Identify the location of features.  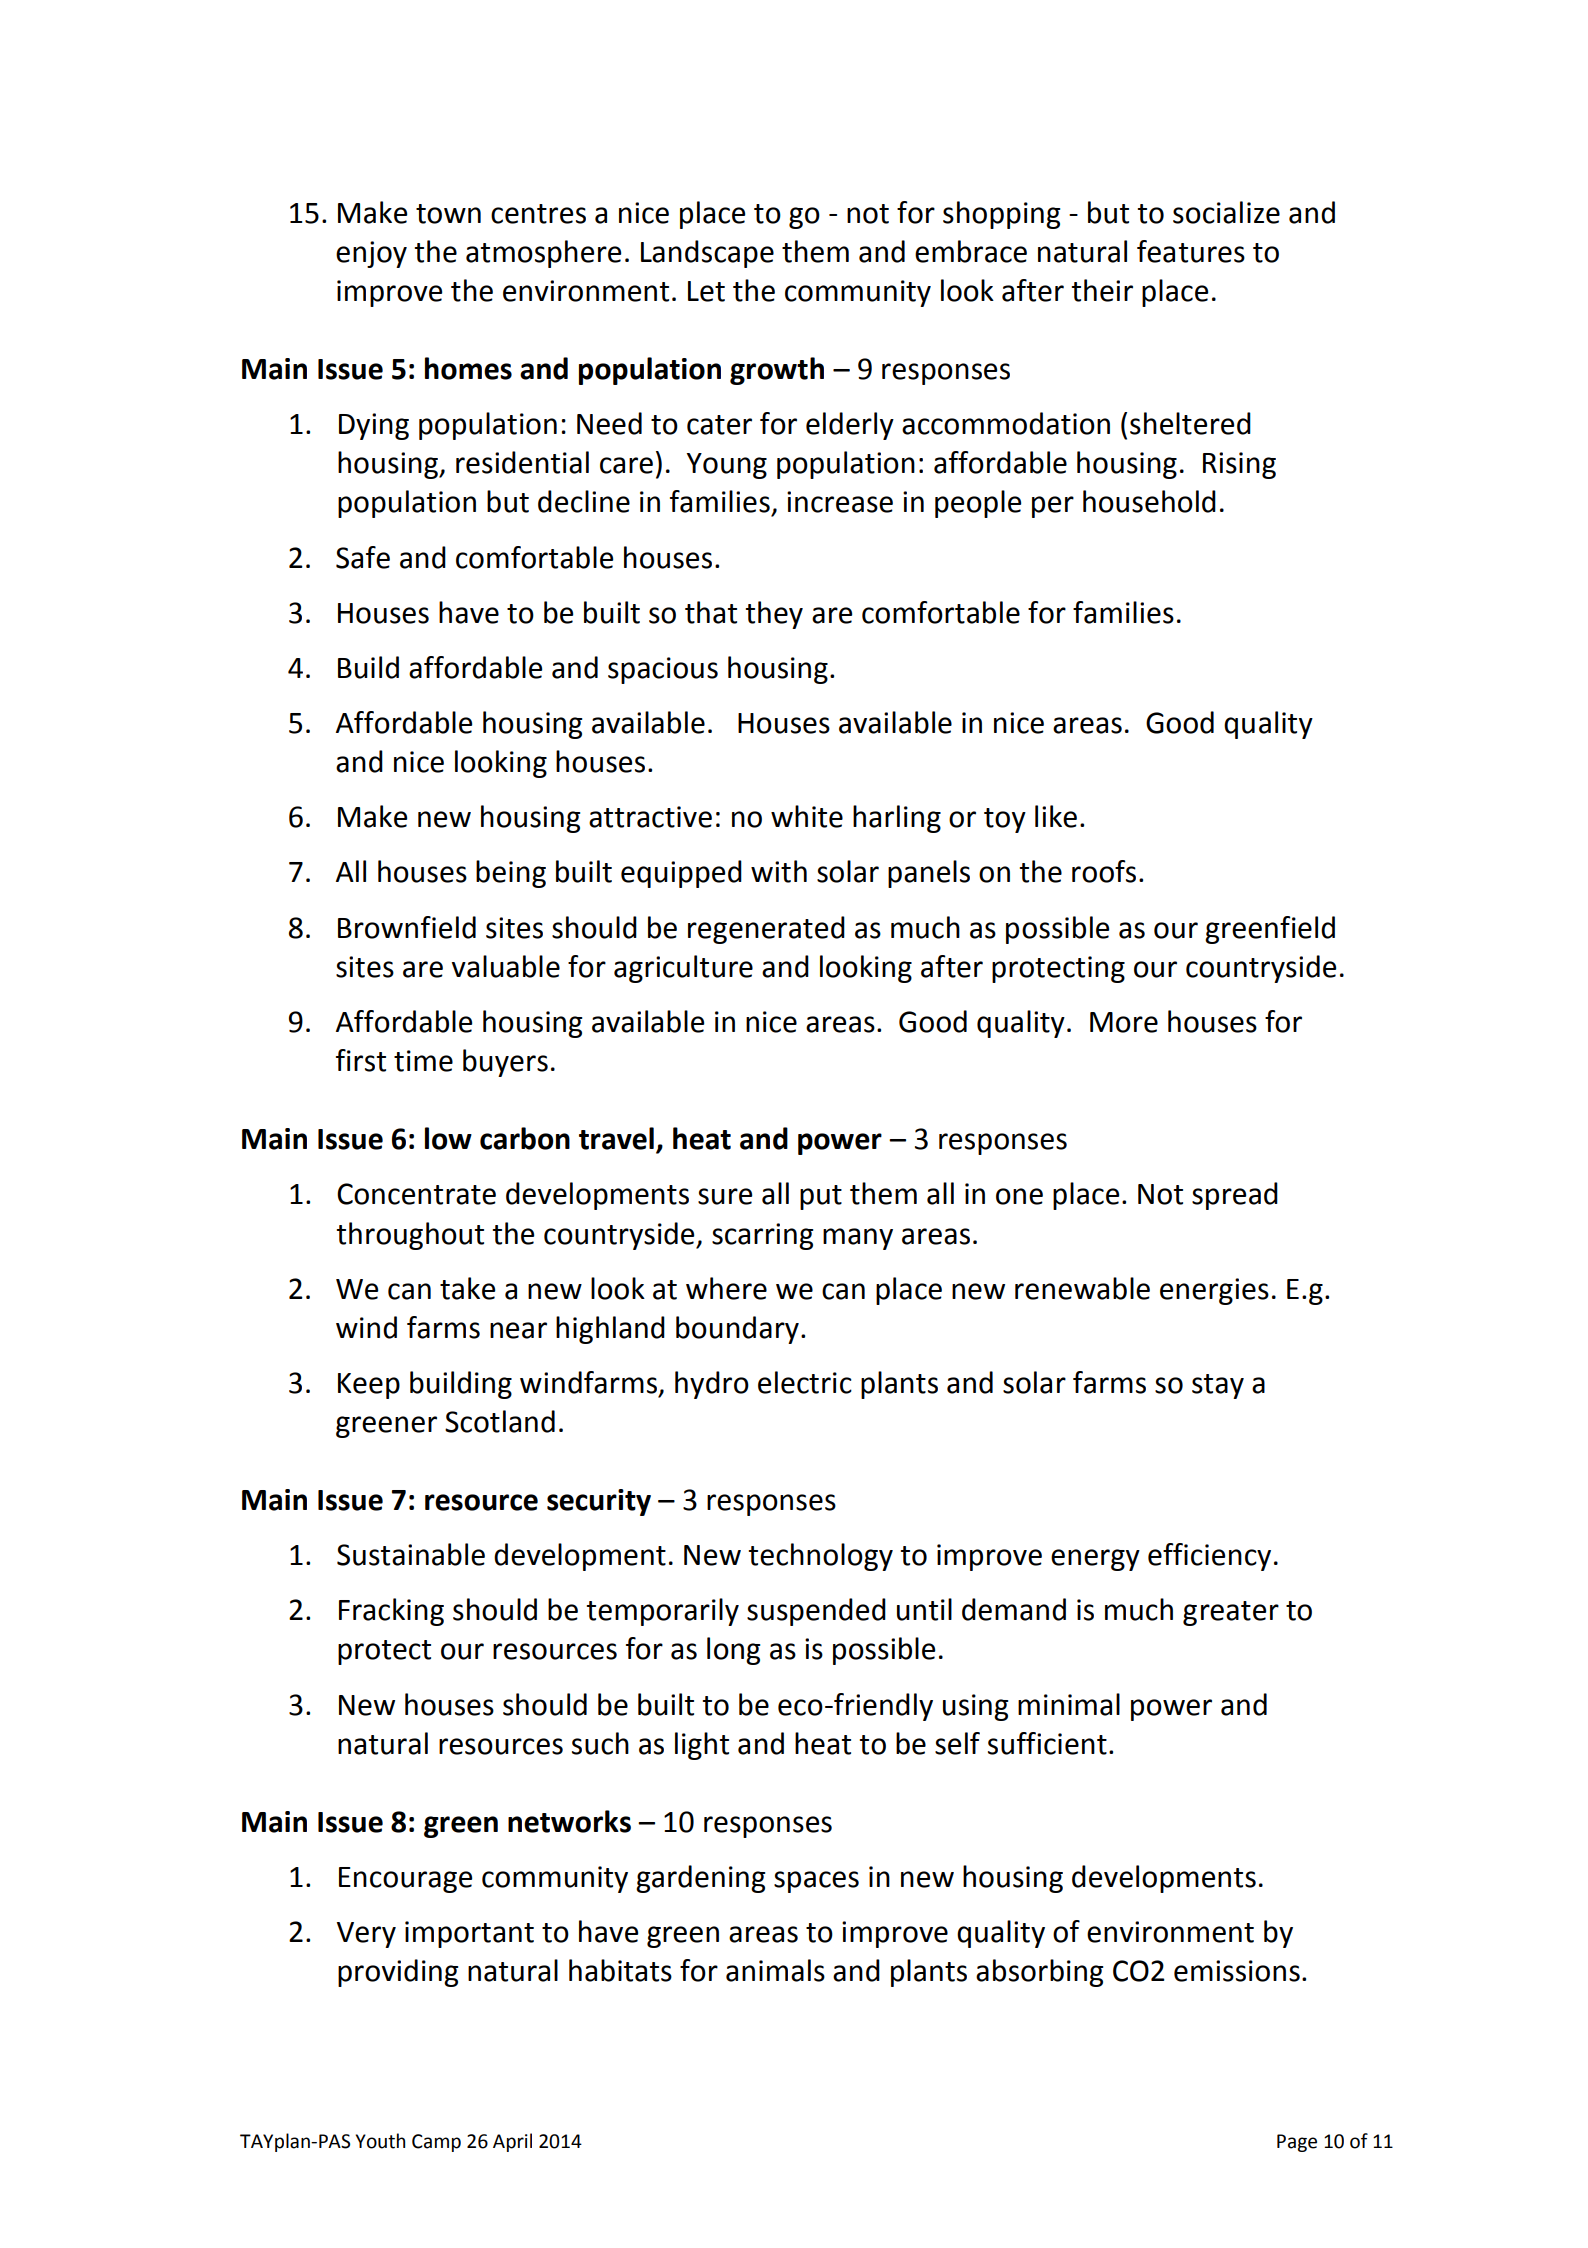
(1191, 251).
